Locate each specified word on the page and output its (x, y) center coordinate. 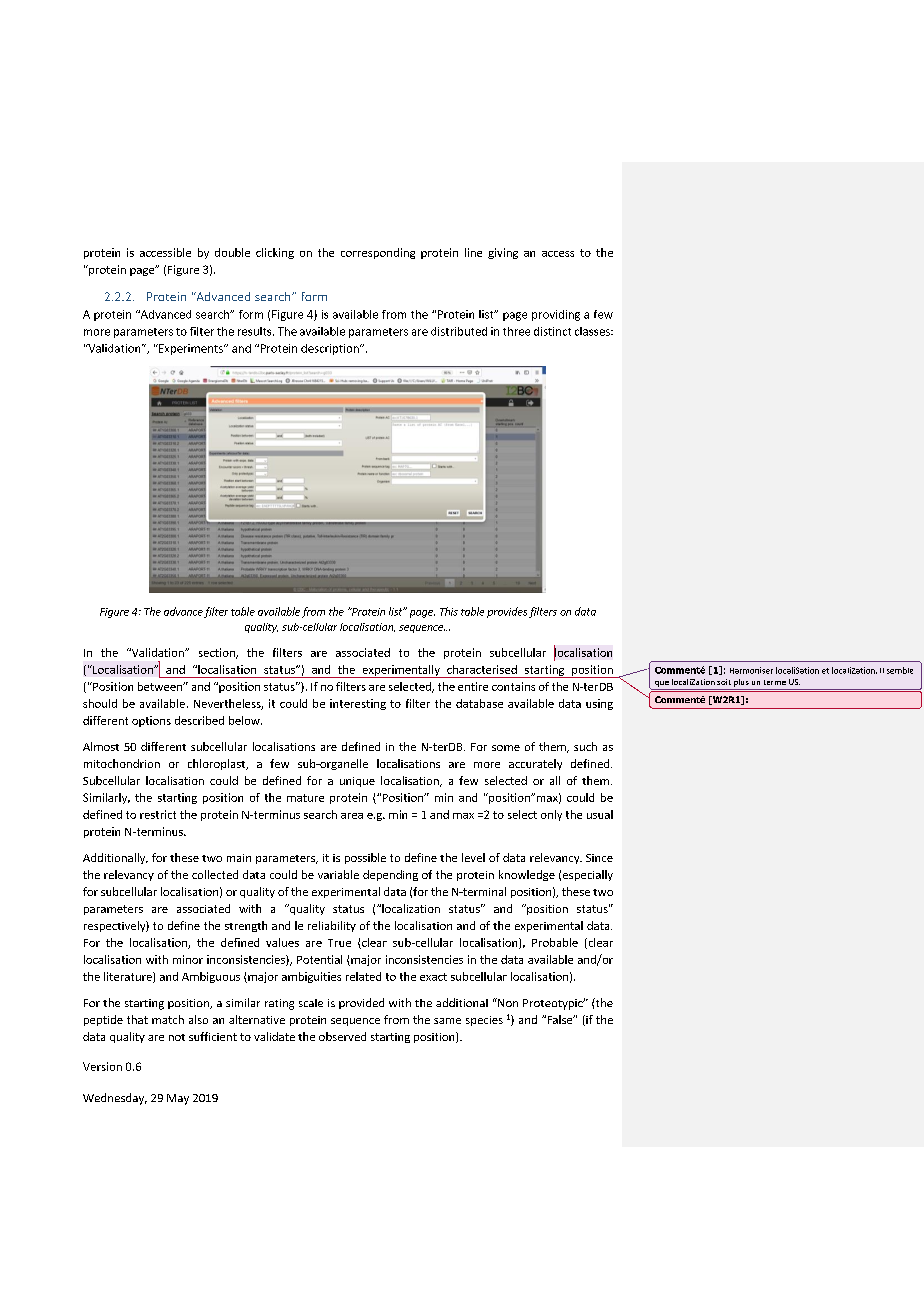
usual (600, 814)
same (447, 1021)
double (232, 252)
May (178, 1099)
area (352, 816)
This (449, 611)
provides (507, 612)
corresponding (378, 253)
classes (593, 331)
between (161, 686)
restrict (158, 814)
